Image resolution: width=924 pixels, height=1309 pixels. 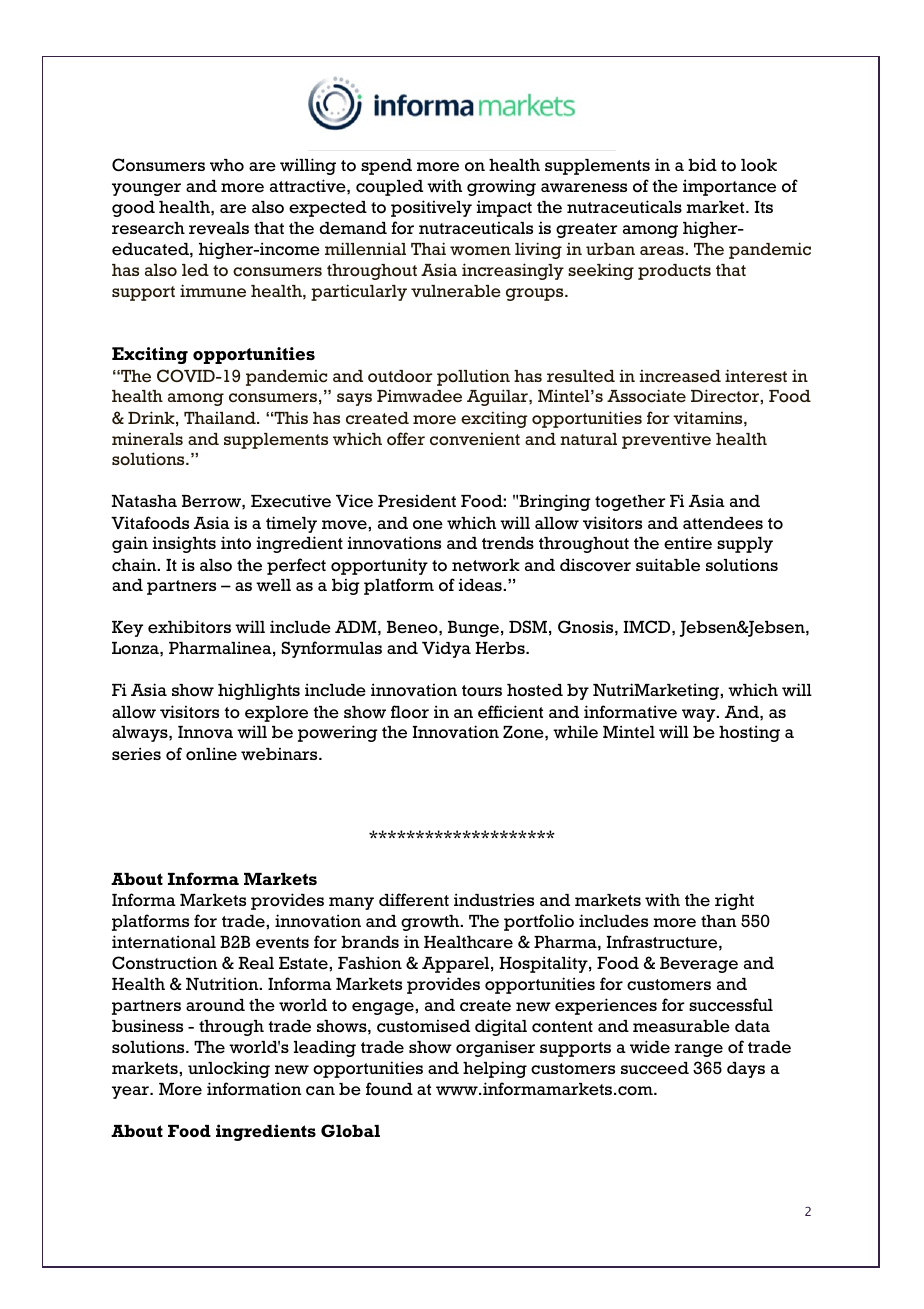 What do you see at coordinates (227, 165) in the page?
I see `who` at bounding box center [227, 165].
